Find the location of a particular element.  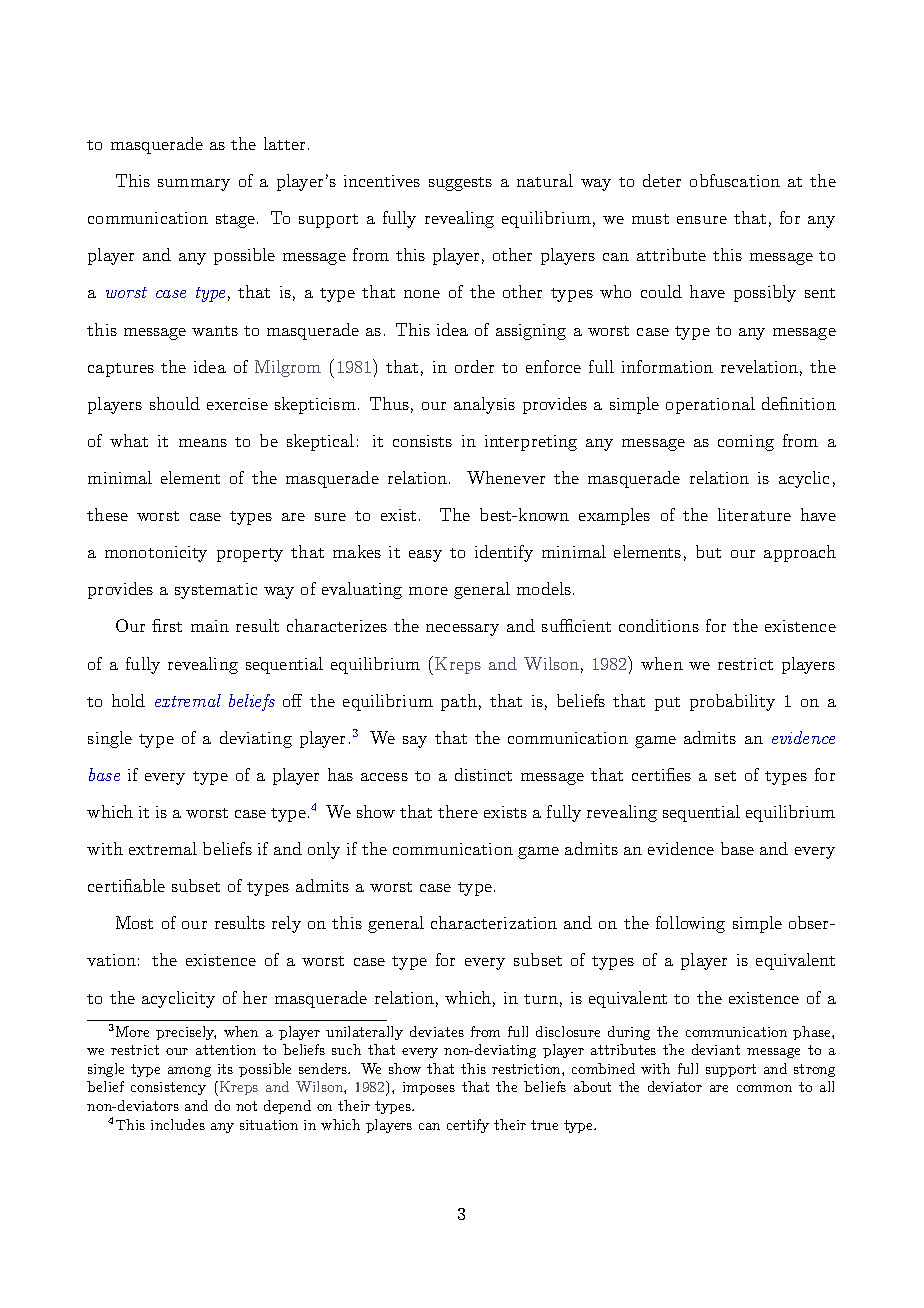

consistency is located at coordinates (168, 1088).
